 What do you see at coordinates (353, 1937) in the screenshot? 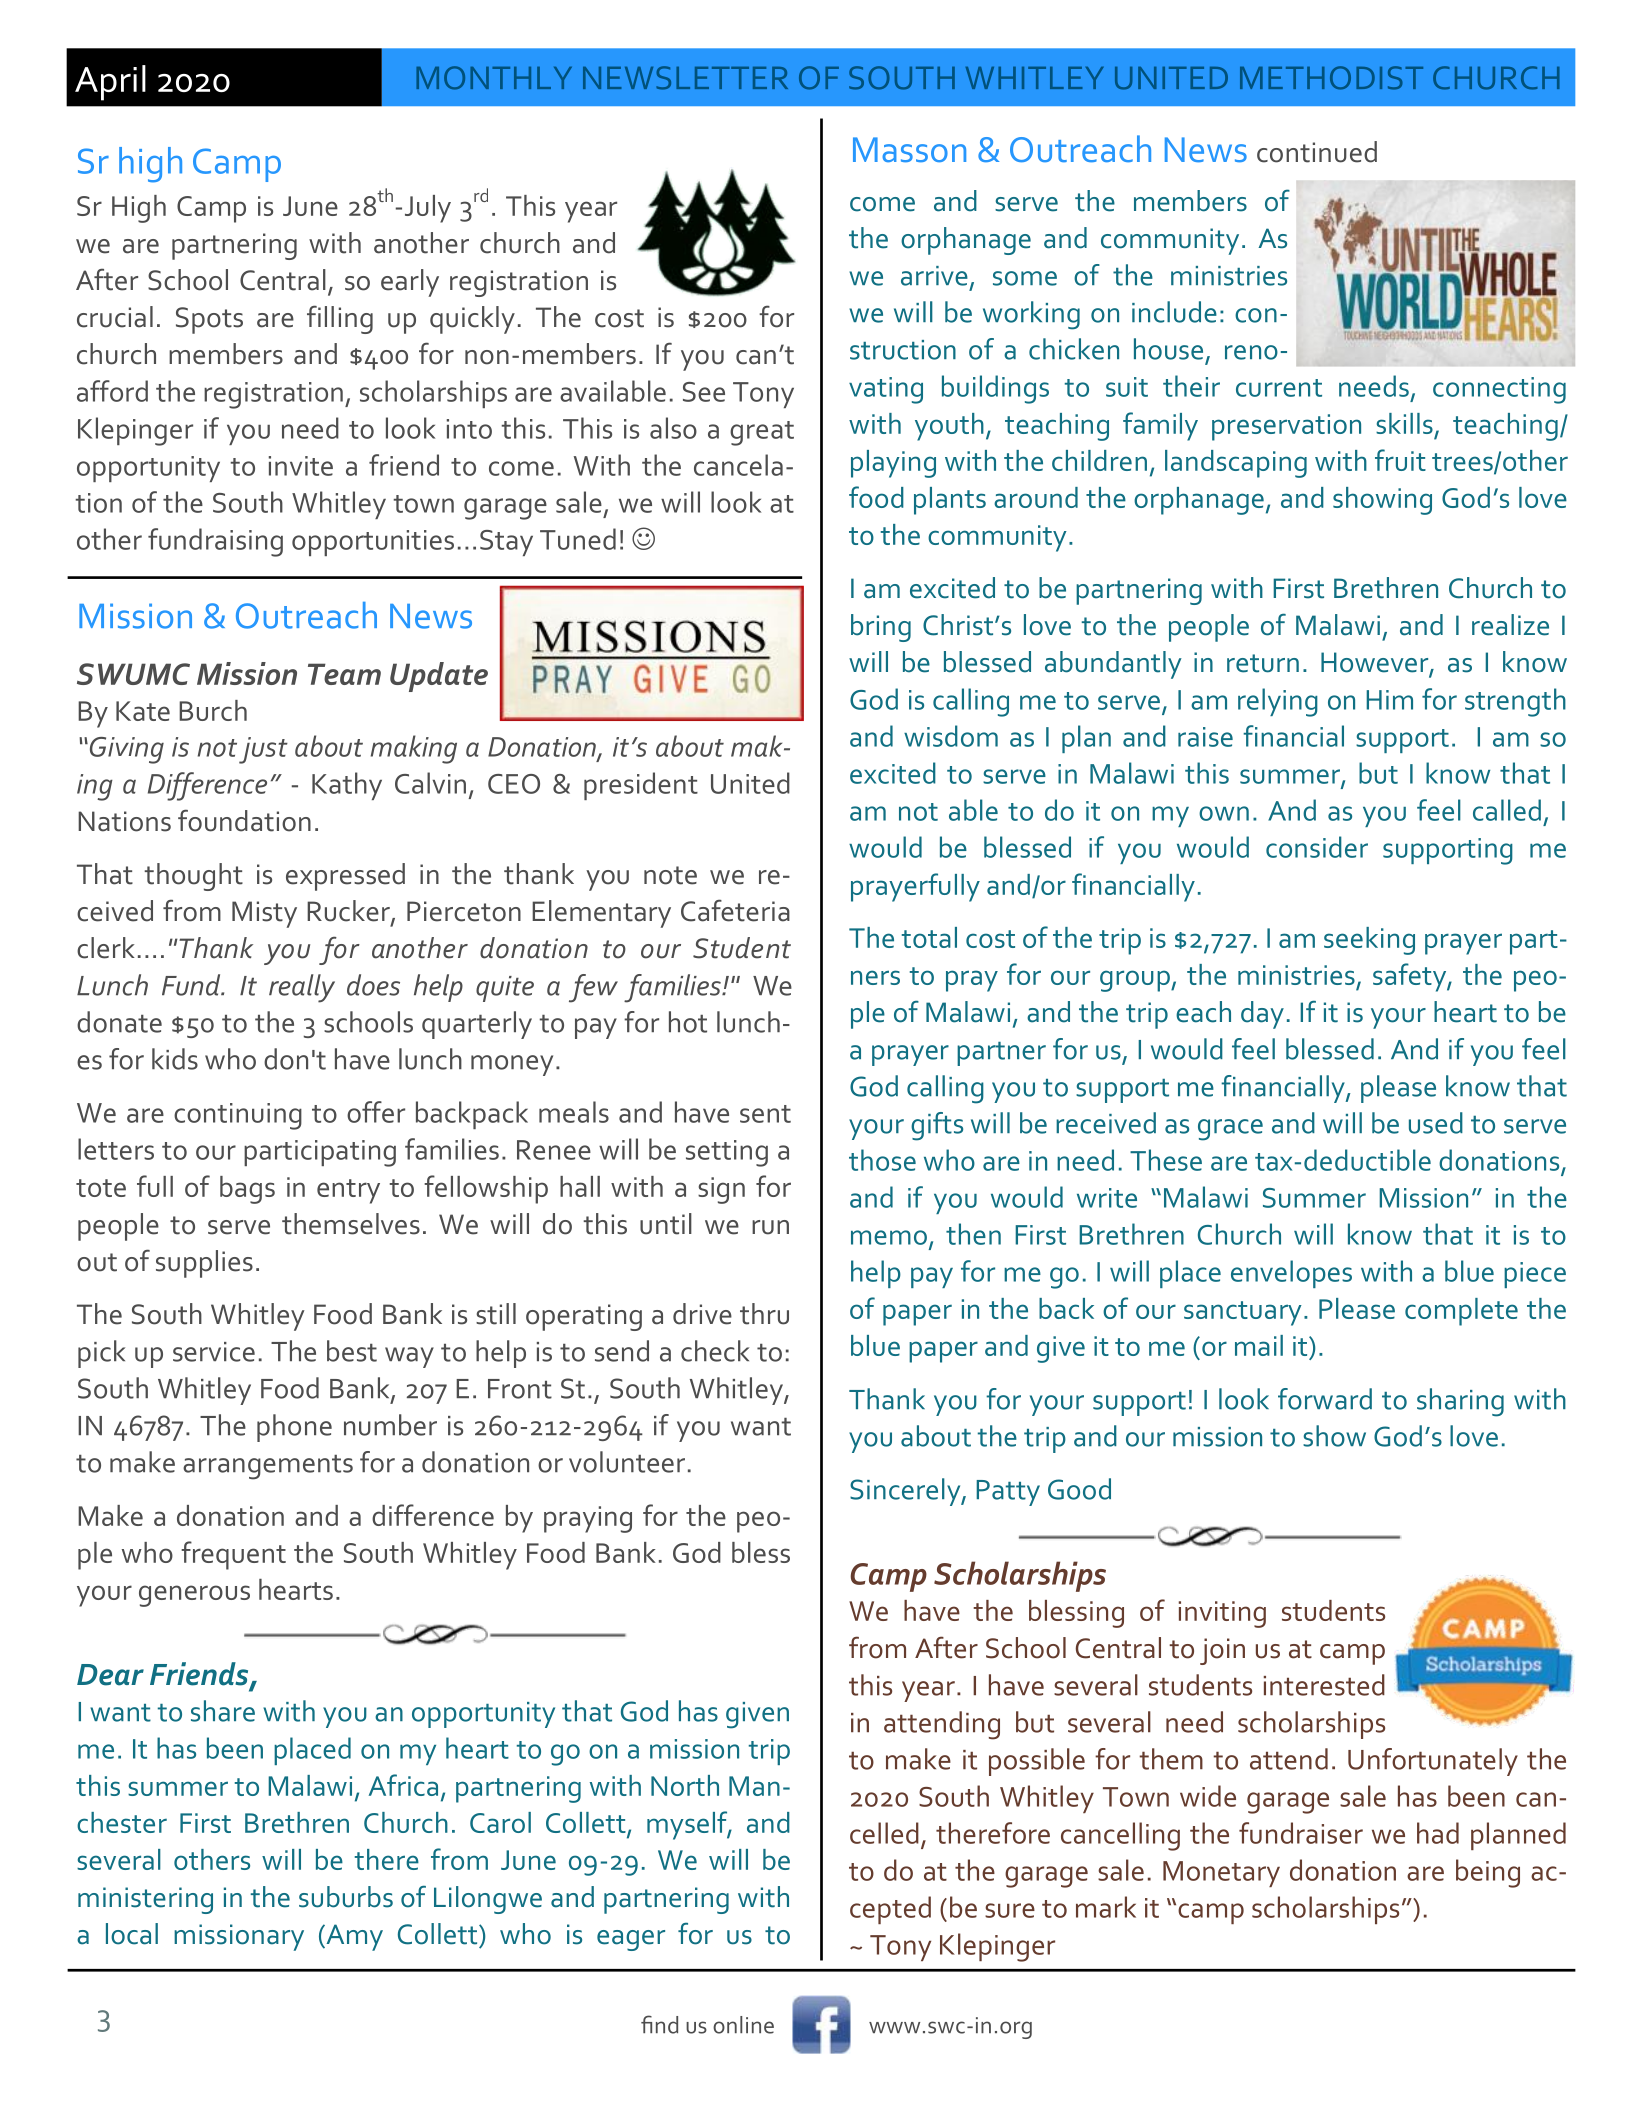
I see `Amy` at bounding box center [353, 1937].
